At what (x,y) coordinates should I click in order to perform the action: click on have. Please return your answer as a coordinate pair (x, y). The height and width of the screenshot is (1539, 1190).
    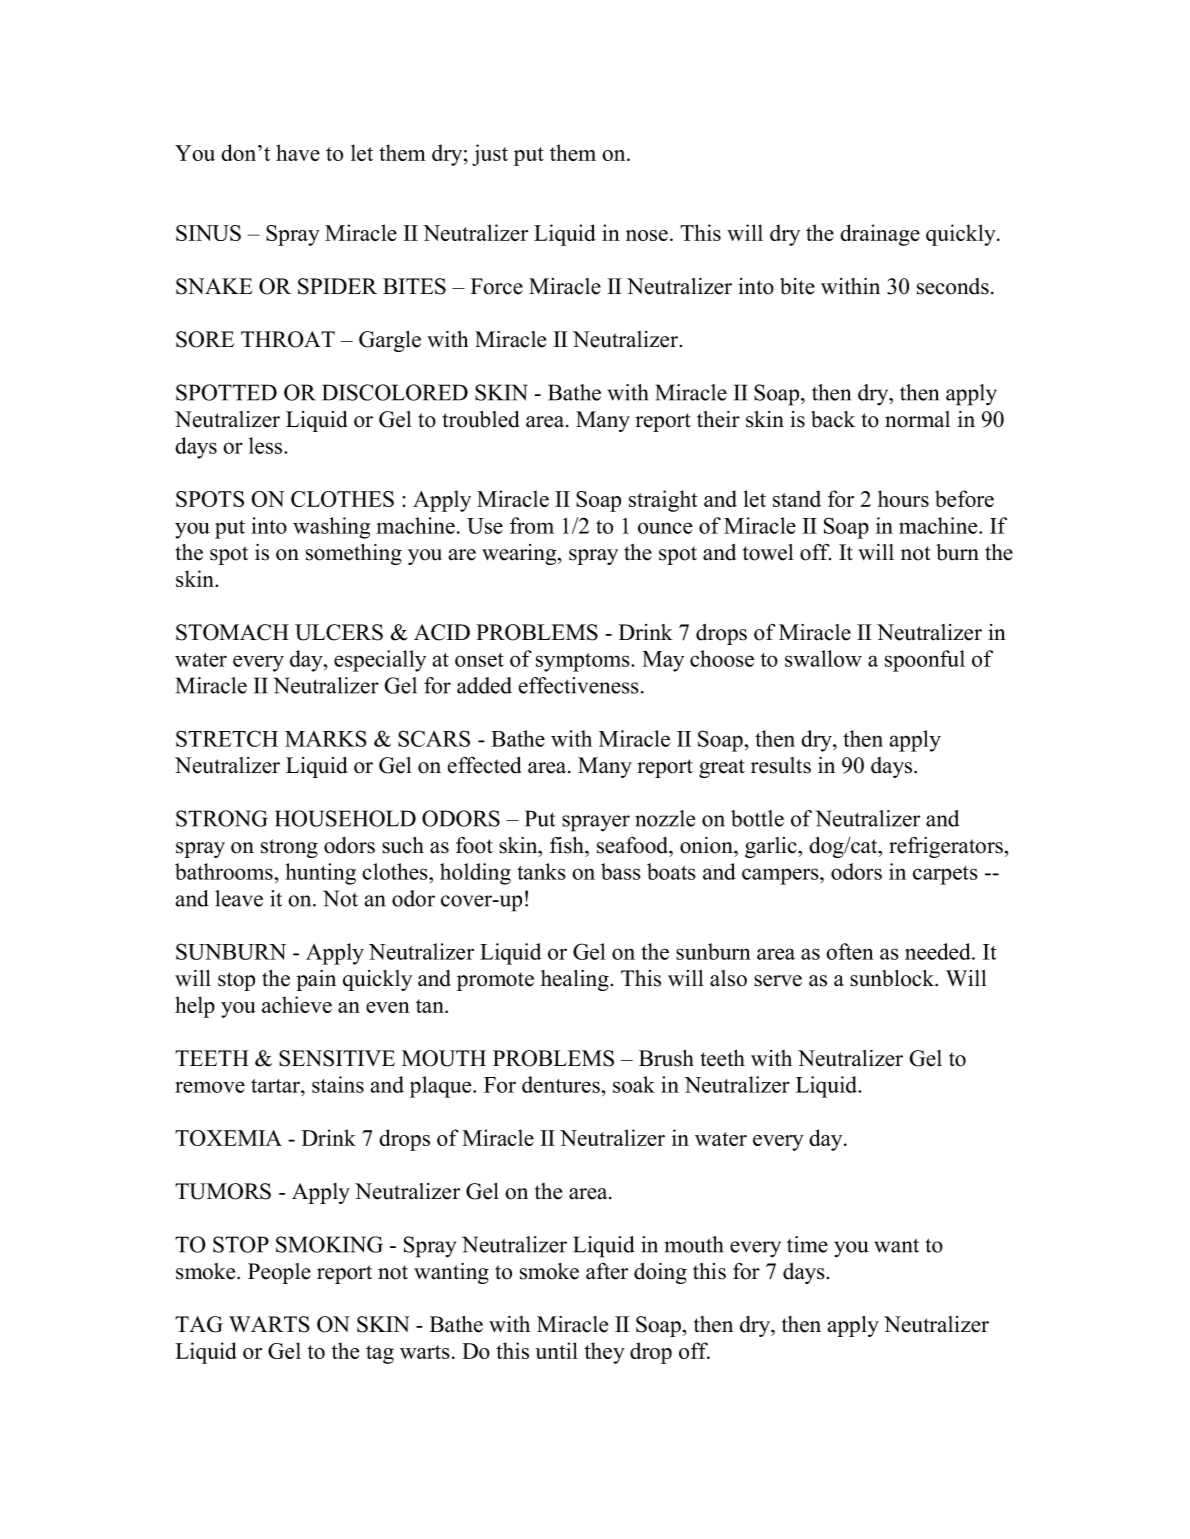
    Looking at the image, I should click on (298, 152).
